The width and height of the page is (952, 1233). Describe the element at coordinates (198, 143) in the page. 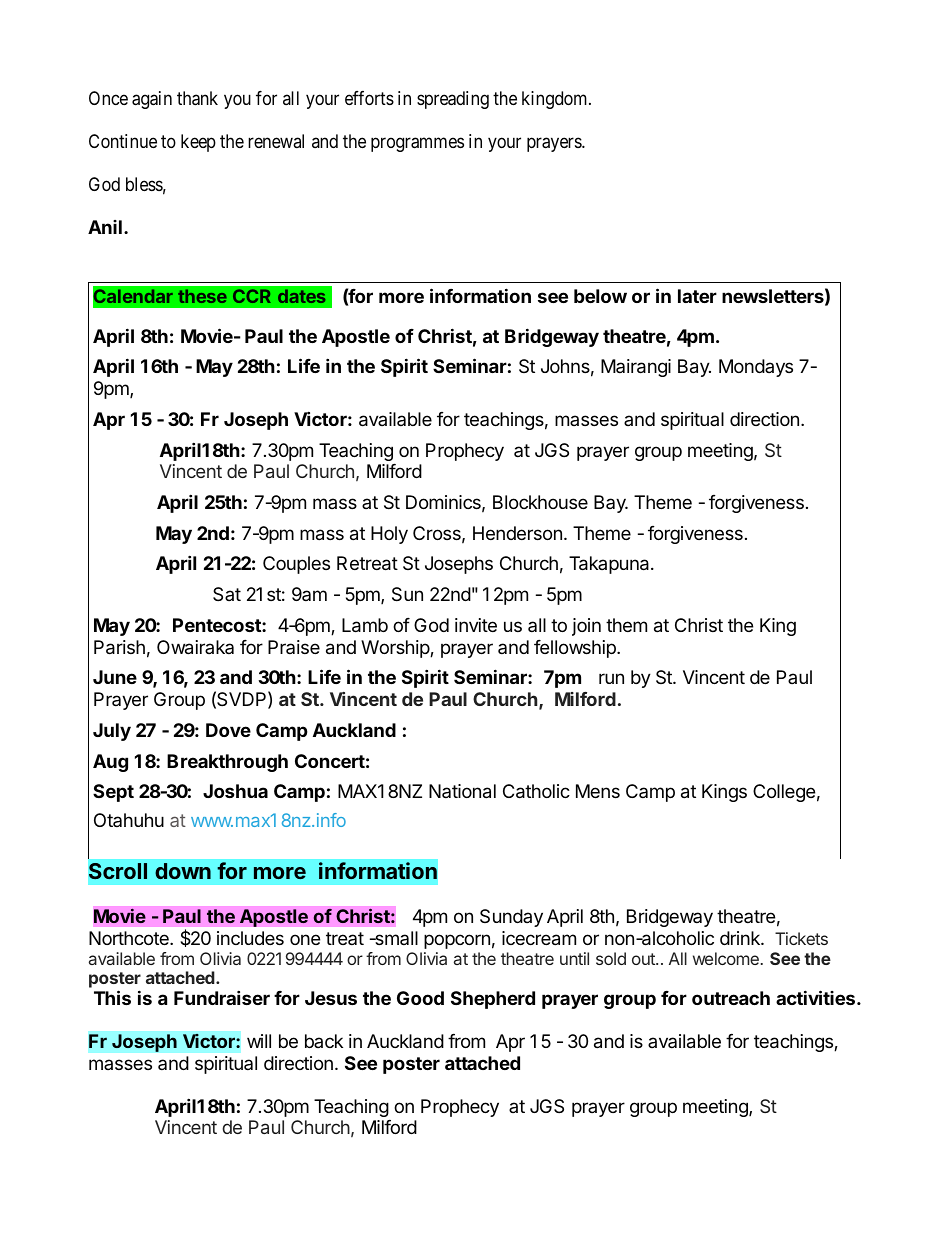

I see `keep` at that location.
